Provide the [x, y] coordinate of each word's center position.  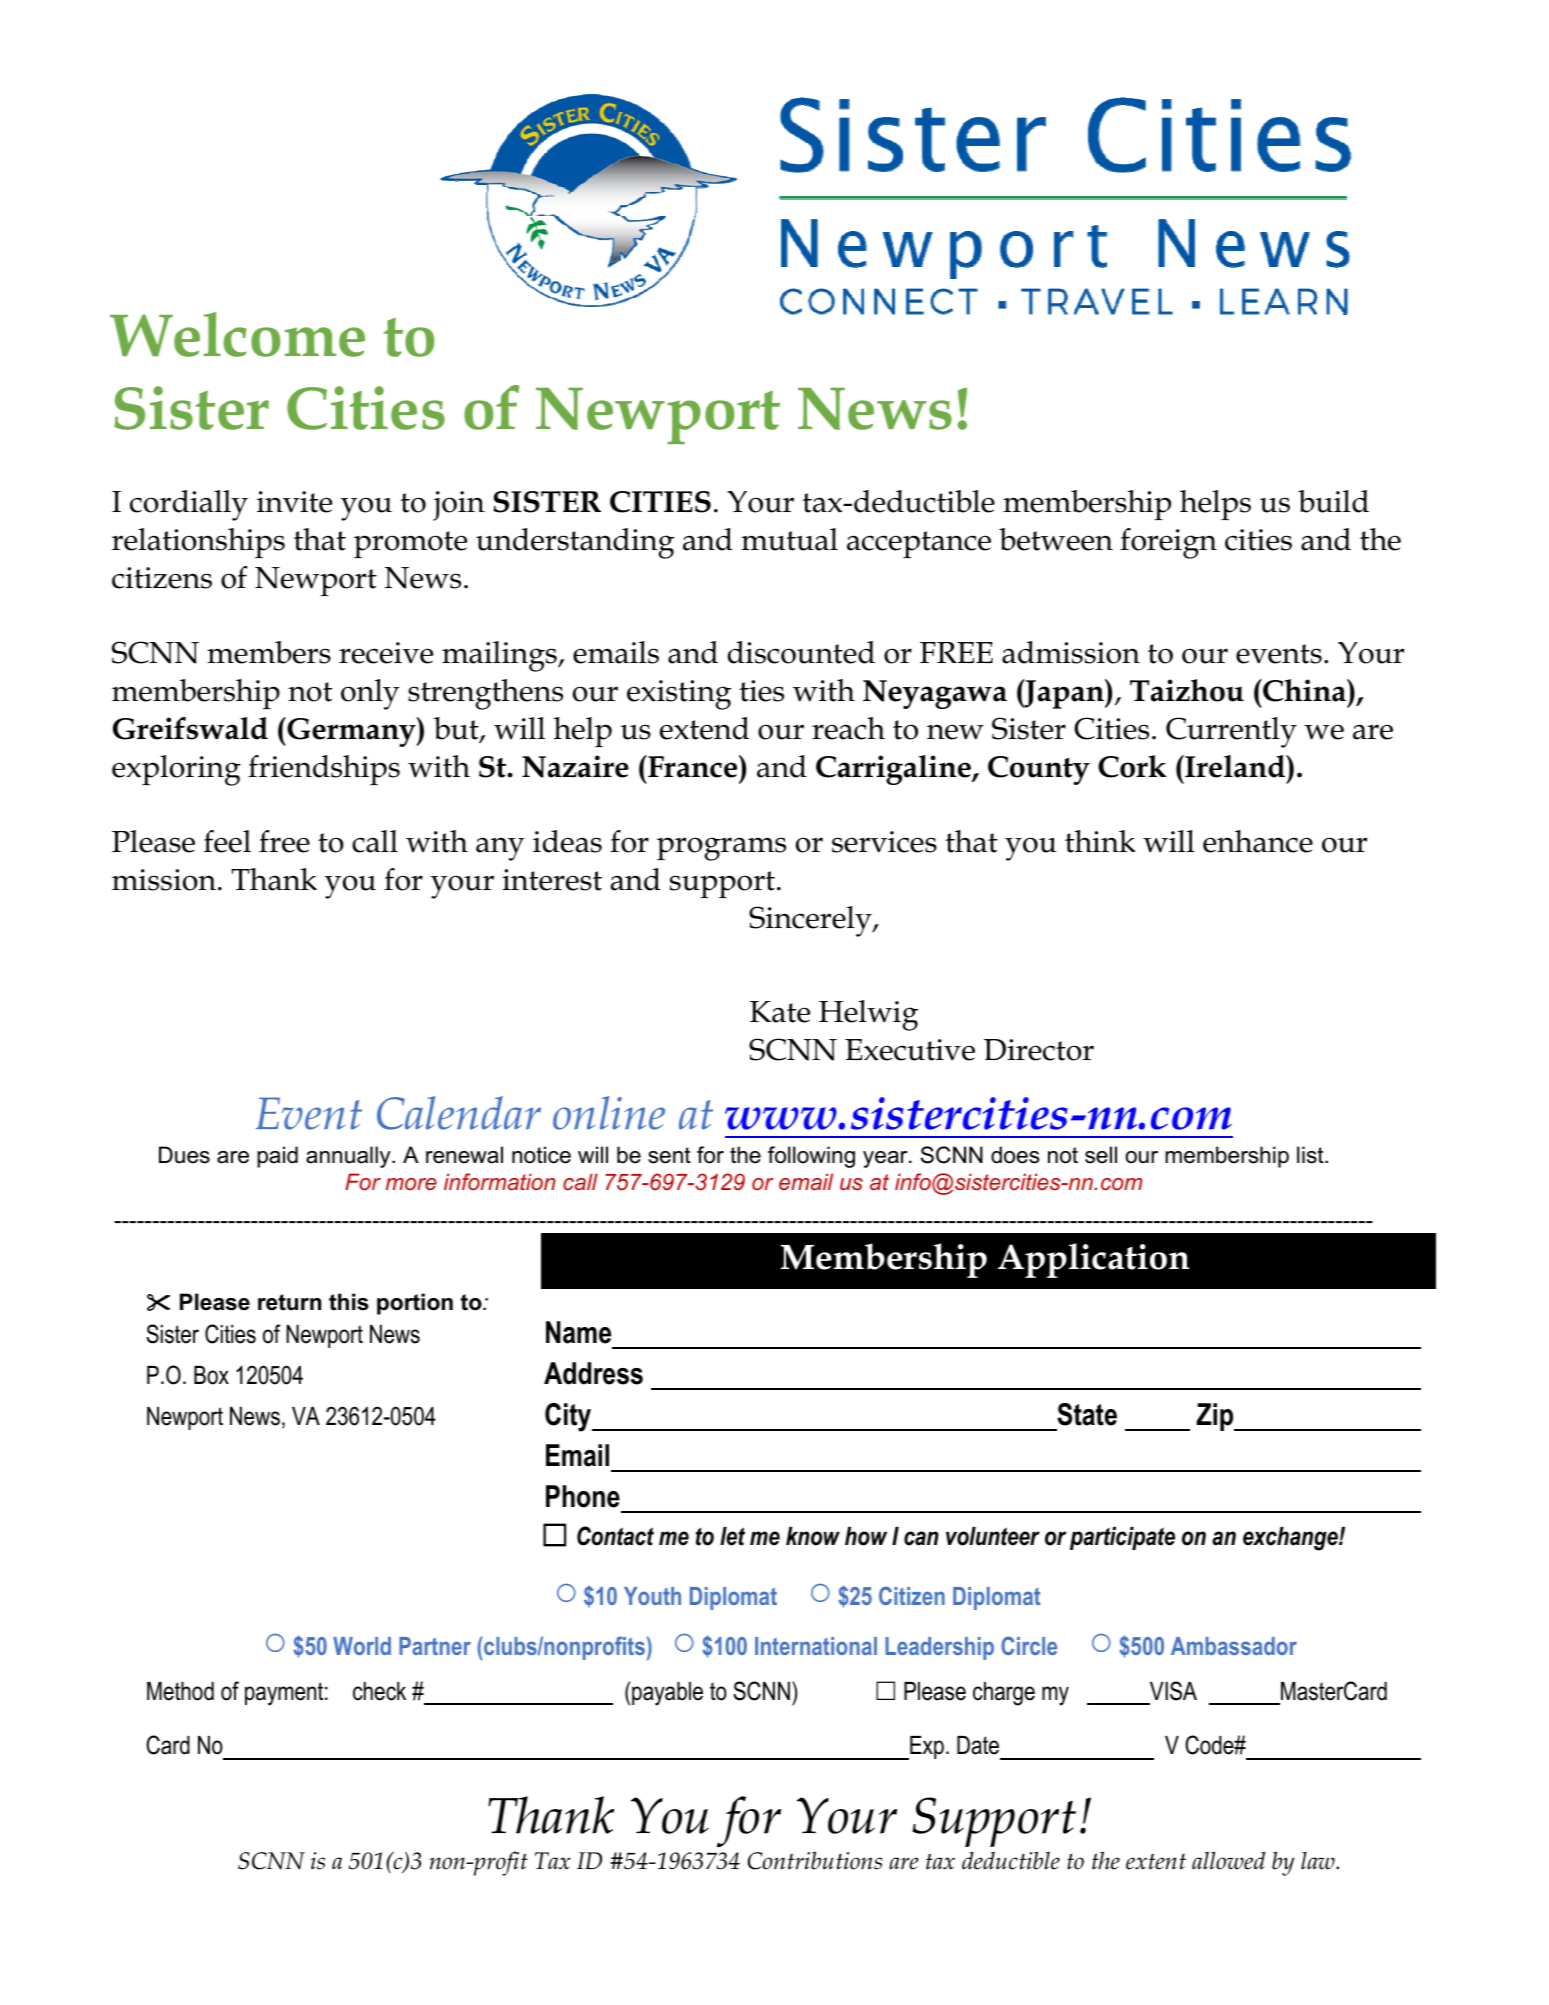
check [379, 1691]
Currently [1231, 732]
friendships [324, 770]
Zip [1216, 1417]
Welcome [237, 334]
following [811, 1157]
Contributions [815, 1860]
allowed [1228, 1860]
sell [1101, 1155]
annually [349, 1157]
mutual [789, 539]
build [1333, 501]
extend [704, 728]
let [732, 1536]
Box [211, 1375]
